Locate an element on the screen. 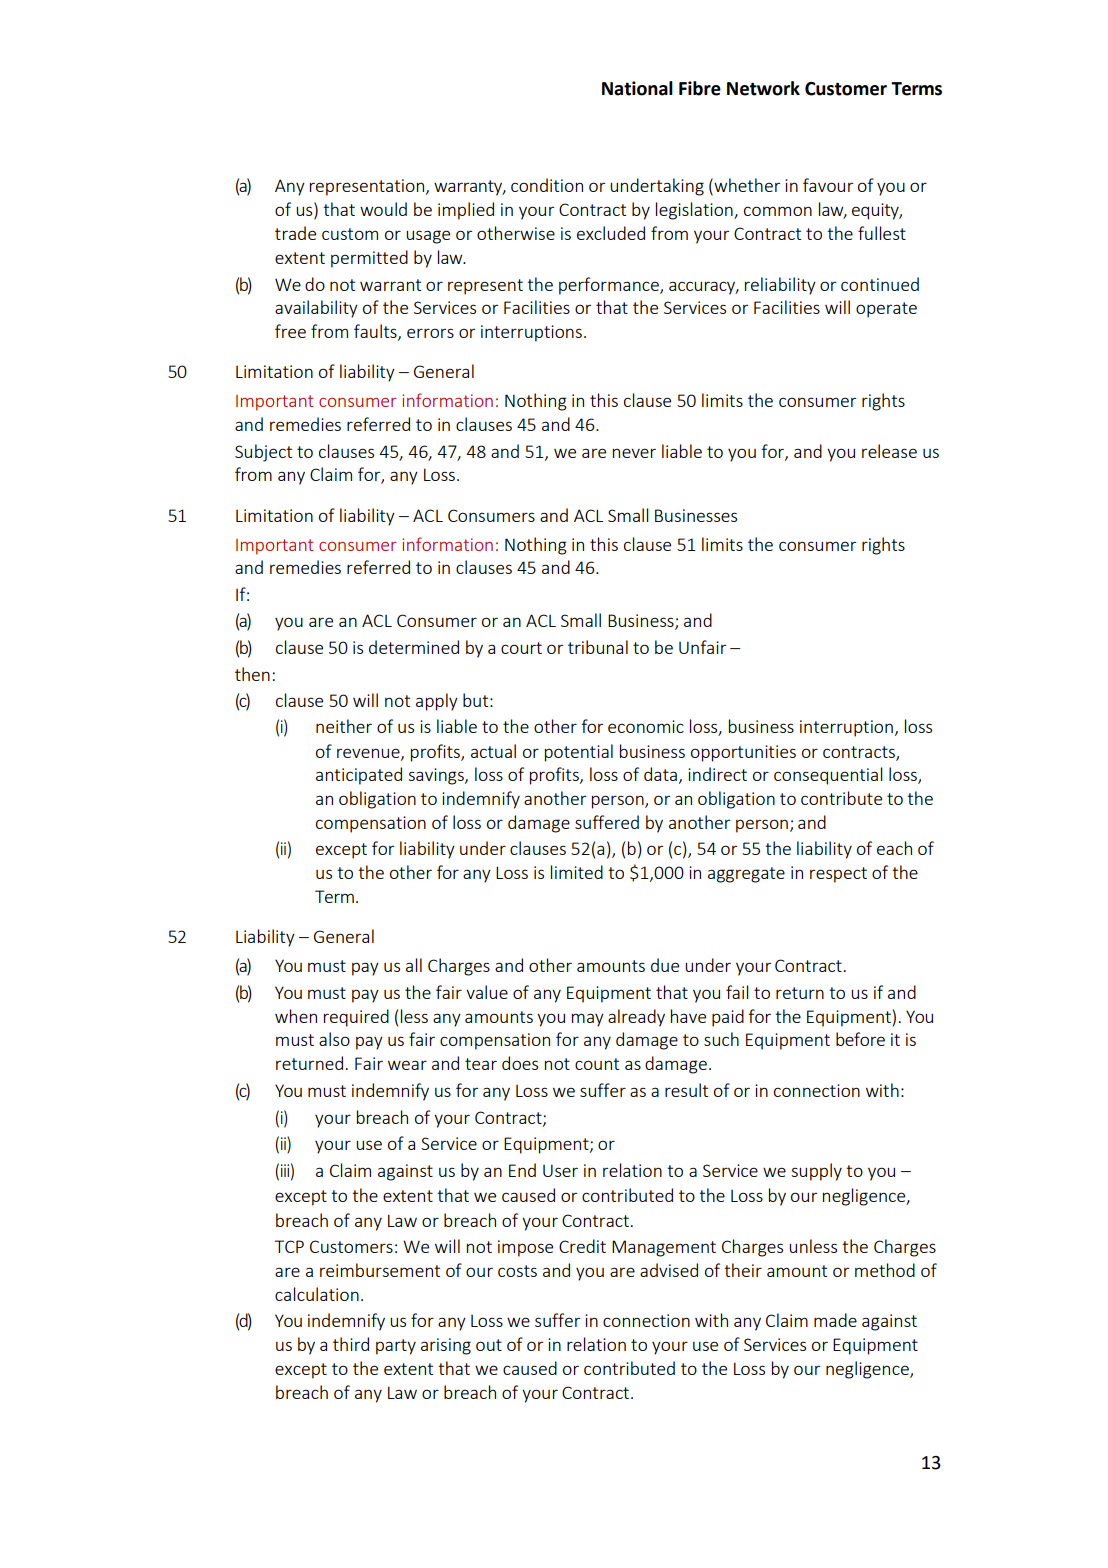 The width and height of the screenshot is (1108, 1568). condition is located at coordinates (547, 185).
